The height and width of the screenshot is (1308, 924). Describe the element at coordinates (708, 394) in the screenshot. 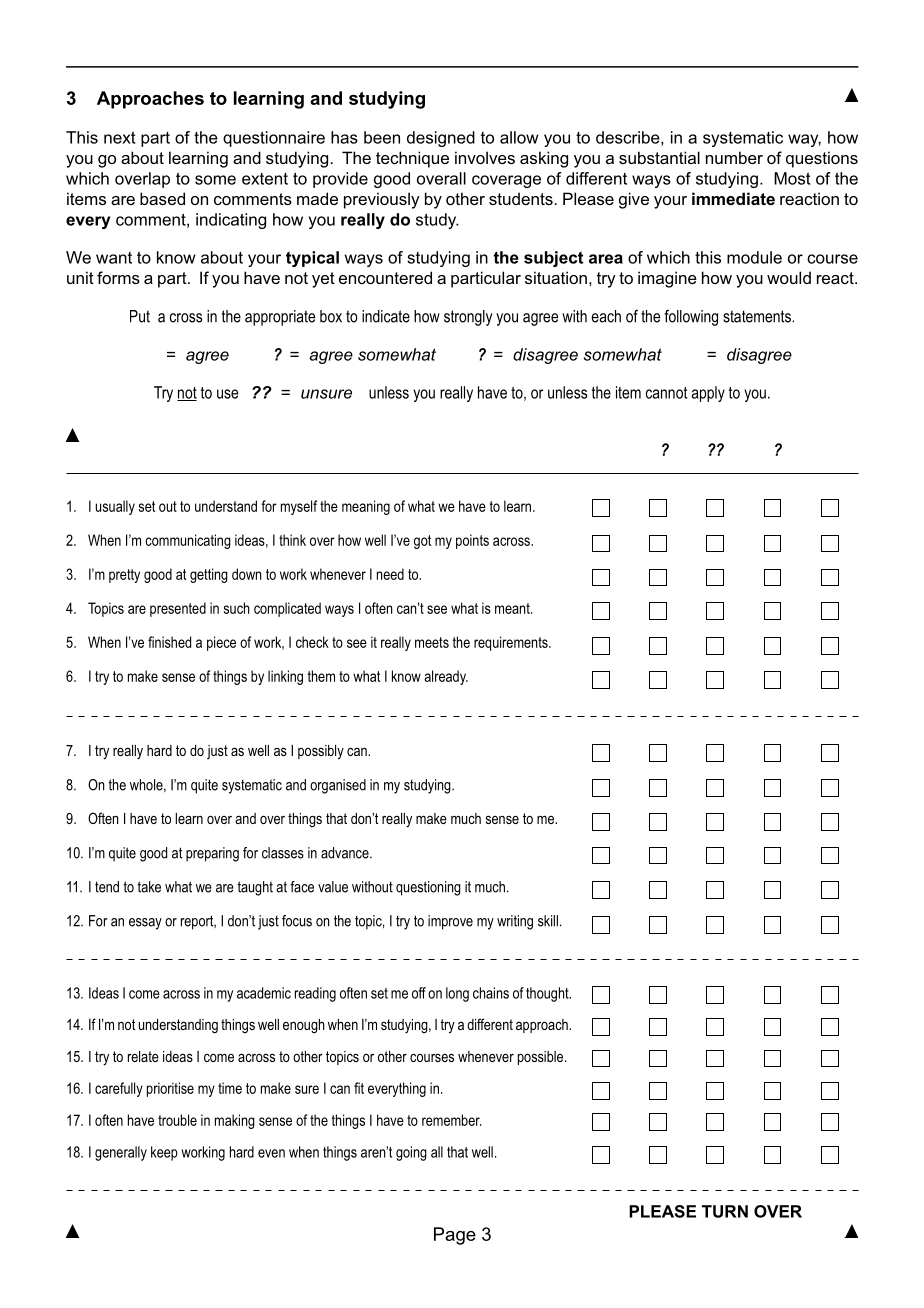

I see `apply` at that location.
